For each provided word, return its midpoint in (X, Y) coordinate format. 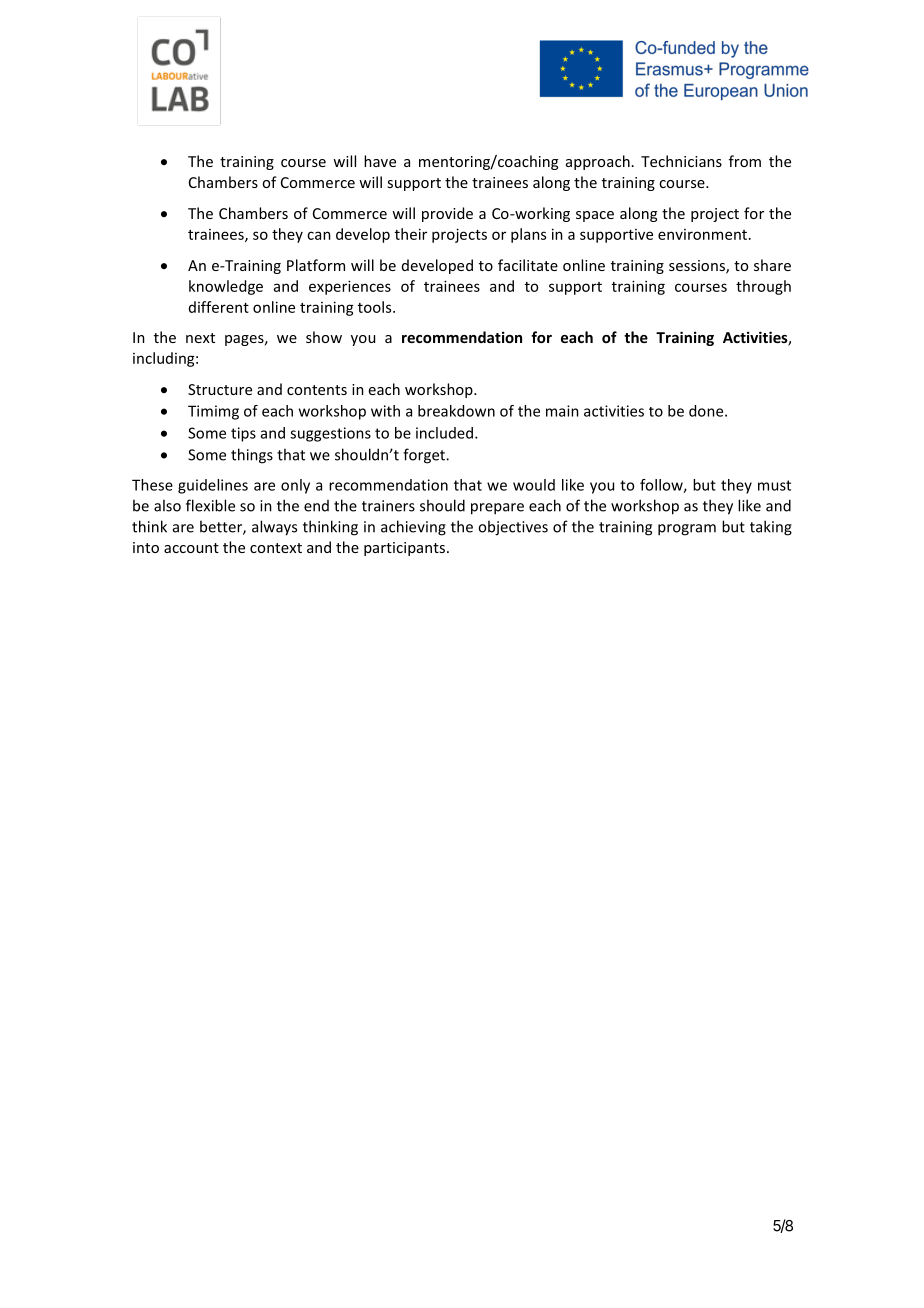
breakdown (456, 411)
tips (243, 434)
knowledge (226, 287)
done (707, 411)
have (380, 161)
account (191, 548)
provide (447, 214)
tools (376, 307)
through (763, 287)
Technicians (681, 161)
